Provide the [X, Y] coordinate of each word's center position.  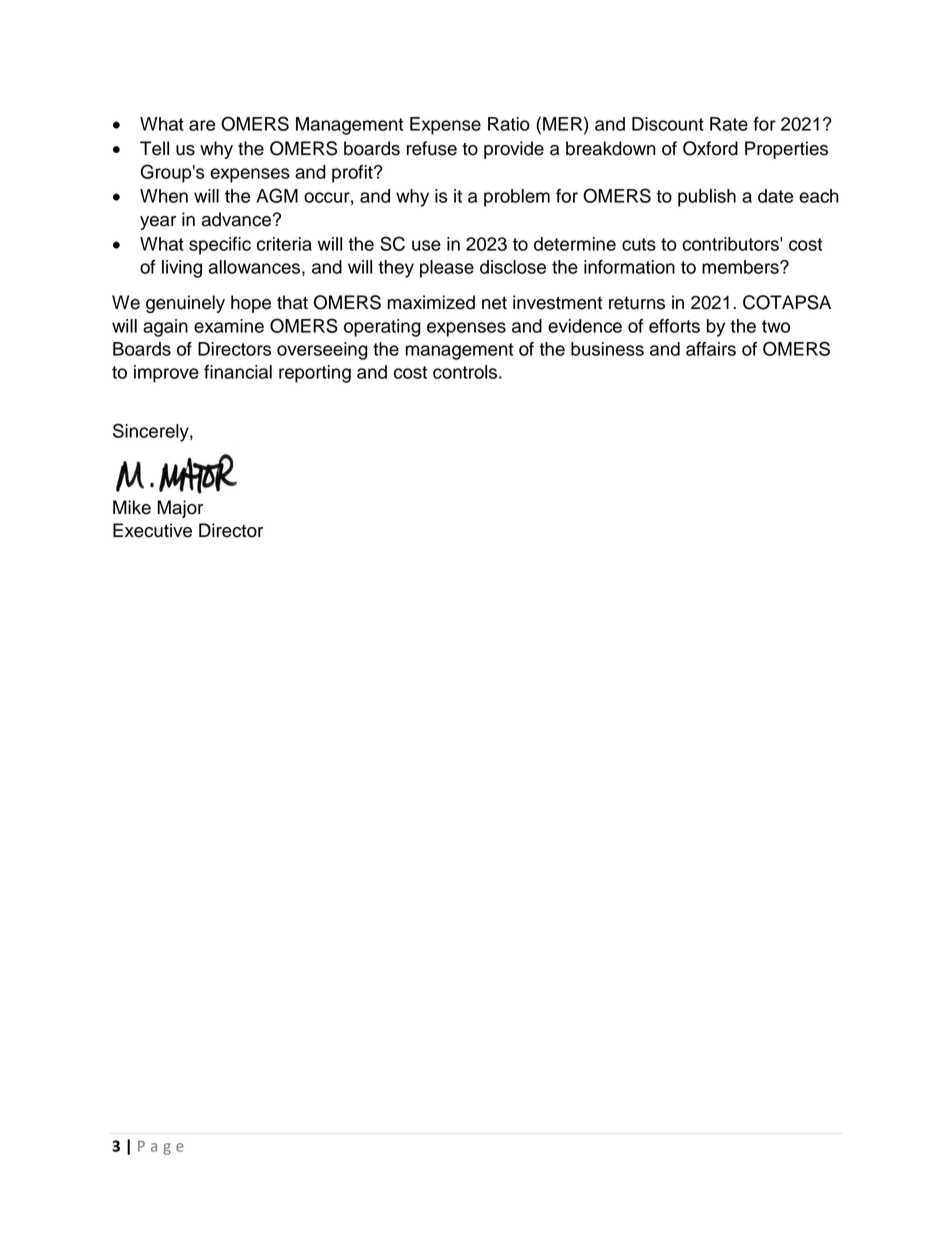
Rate [729, 124]
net [494, 303]
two [776, 326]
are [202, 125]
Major [180, 509]
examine [229, 326]
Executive [152, 530]
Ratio [509, 124]
